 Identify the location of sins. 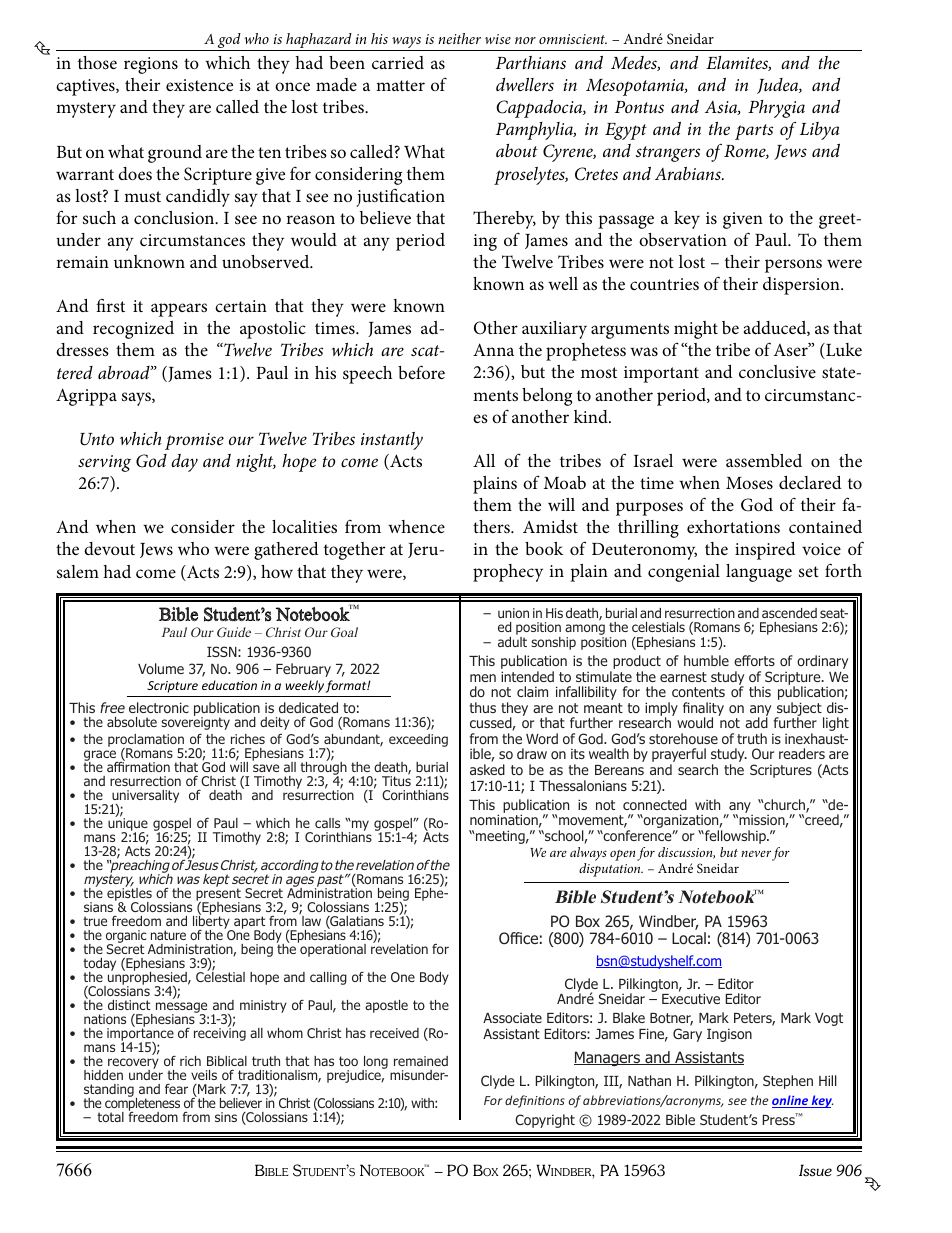
(226, 1117).
